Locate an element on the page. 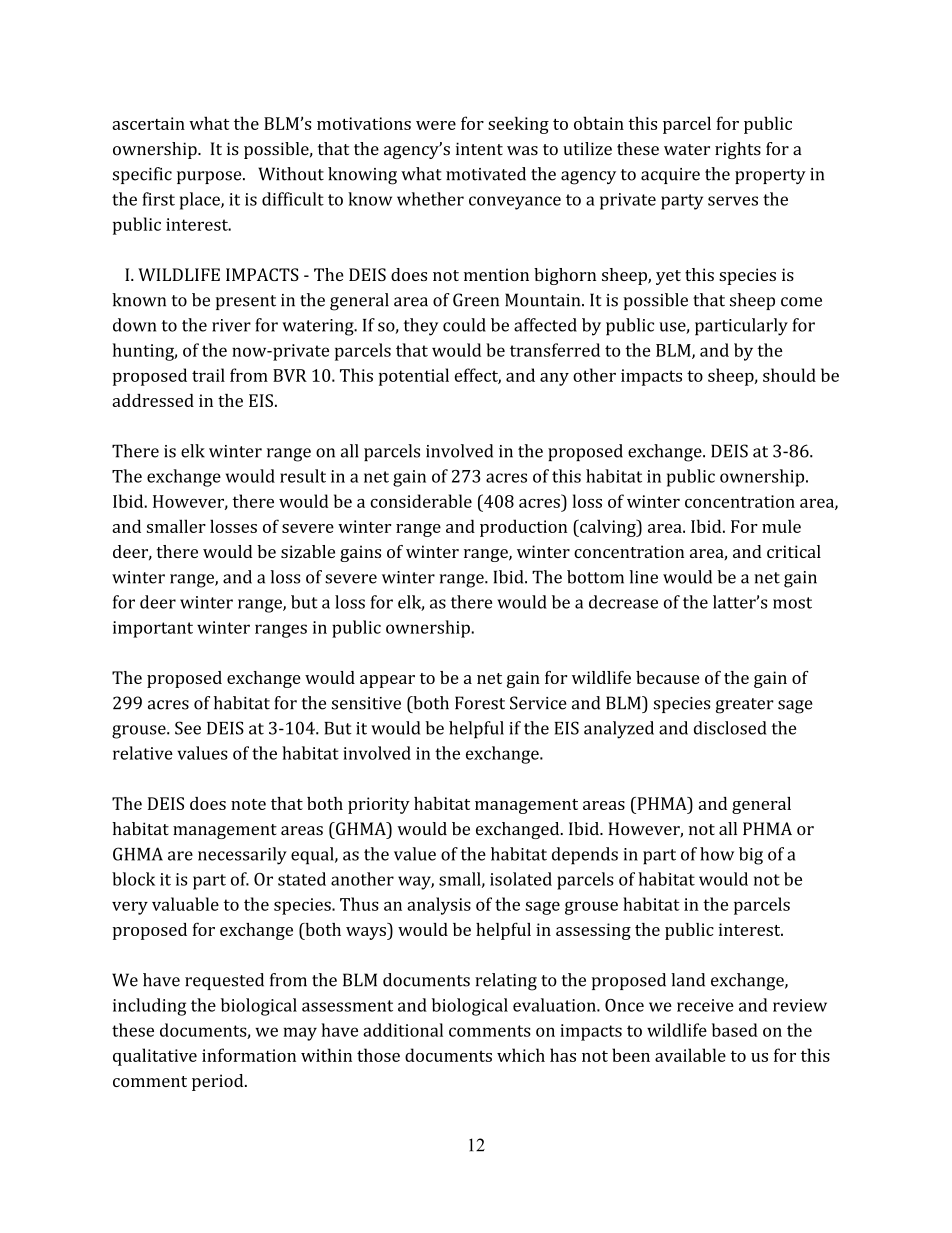 The width and height of the document is (952, 1233). disclosed is located at coordinates (730, 728).
